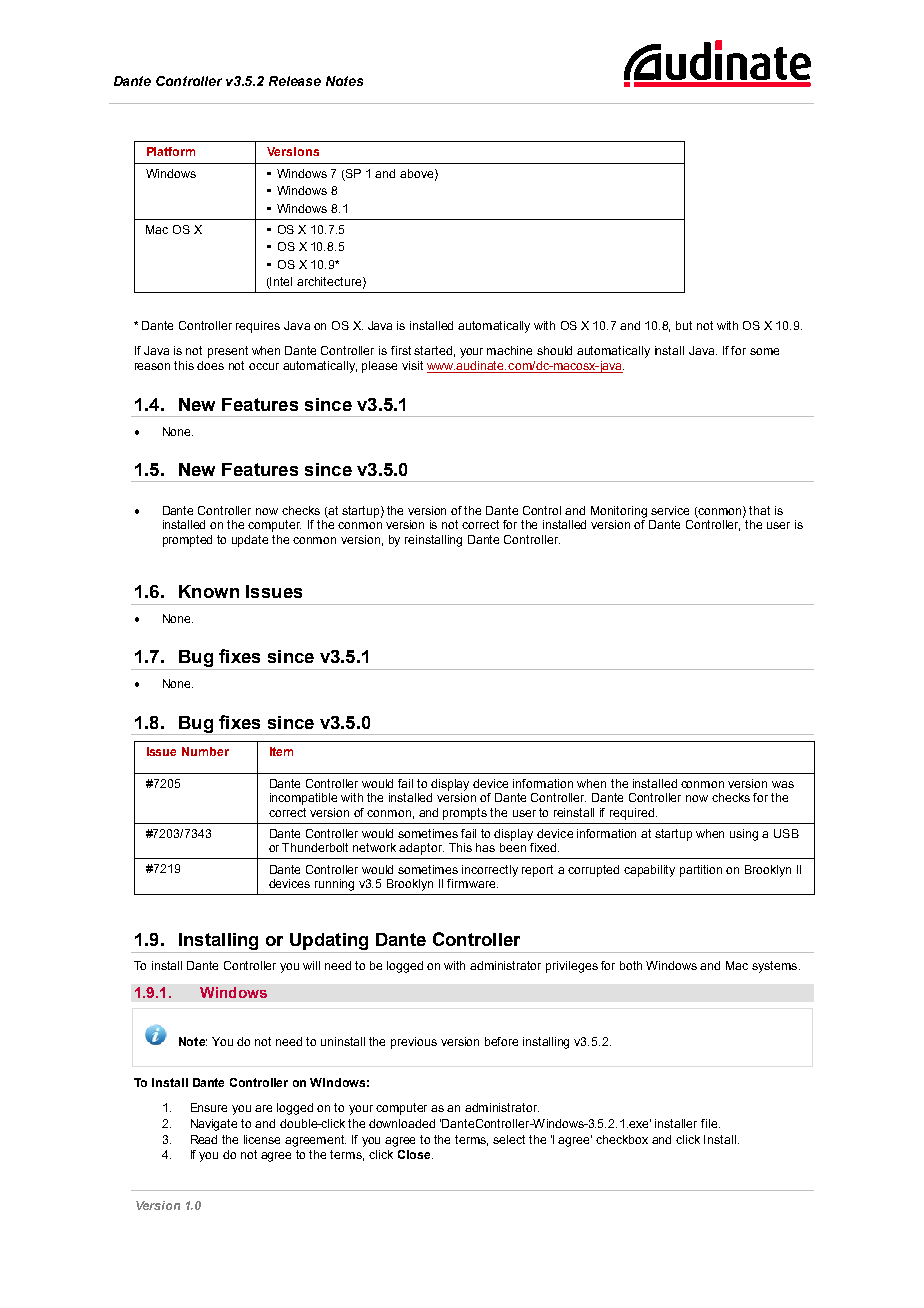 Image resolution: width=924 pixels, height=1308 pixels. I want to click on above, so click(418, 174).
